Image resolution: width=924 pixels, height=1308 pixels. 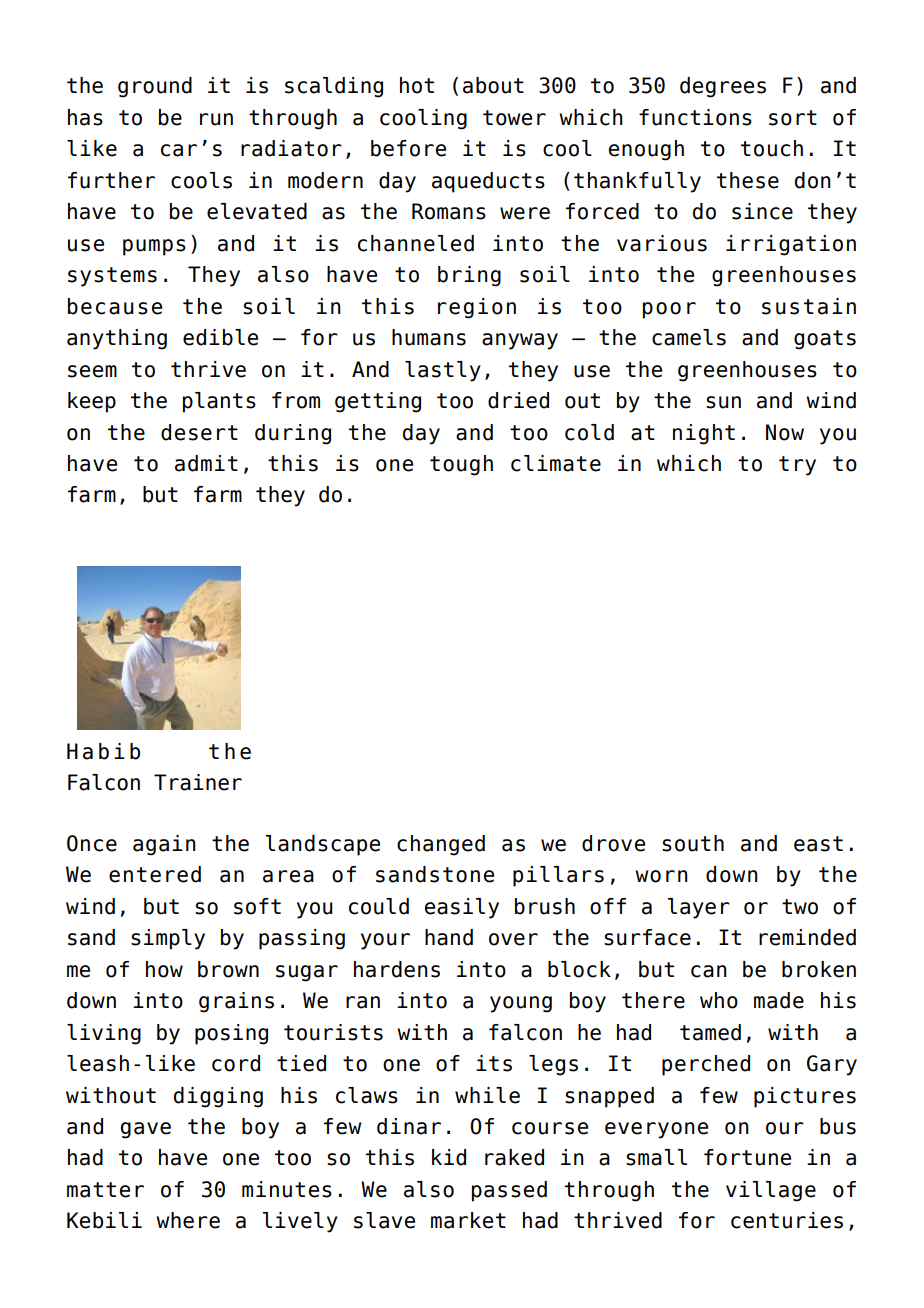 What do you see at coordinates (461, 465) in the screenshot?
I see `tough` at bounding box center [461, 465].
